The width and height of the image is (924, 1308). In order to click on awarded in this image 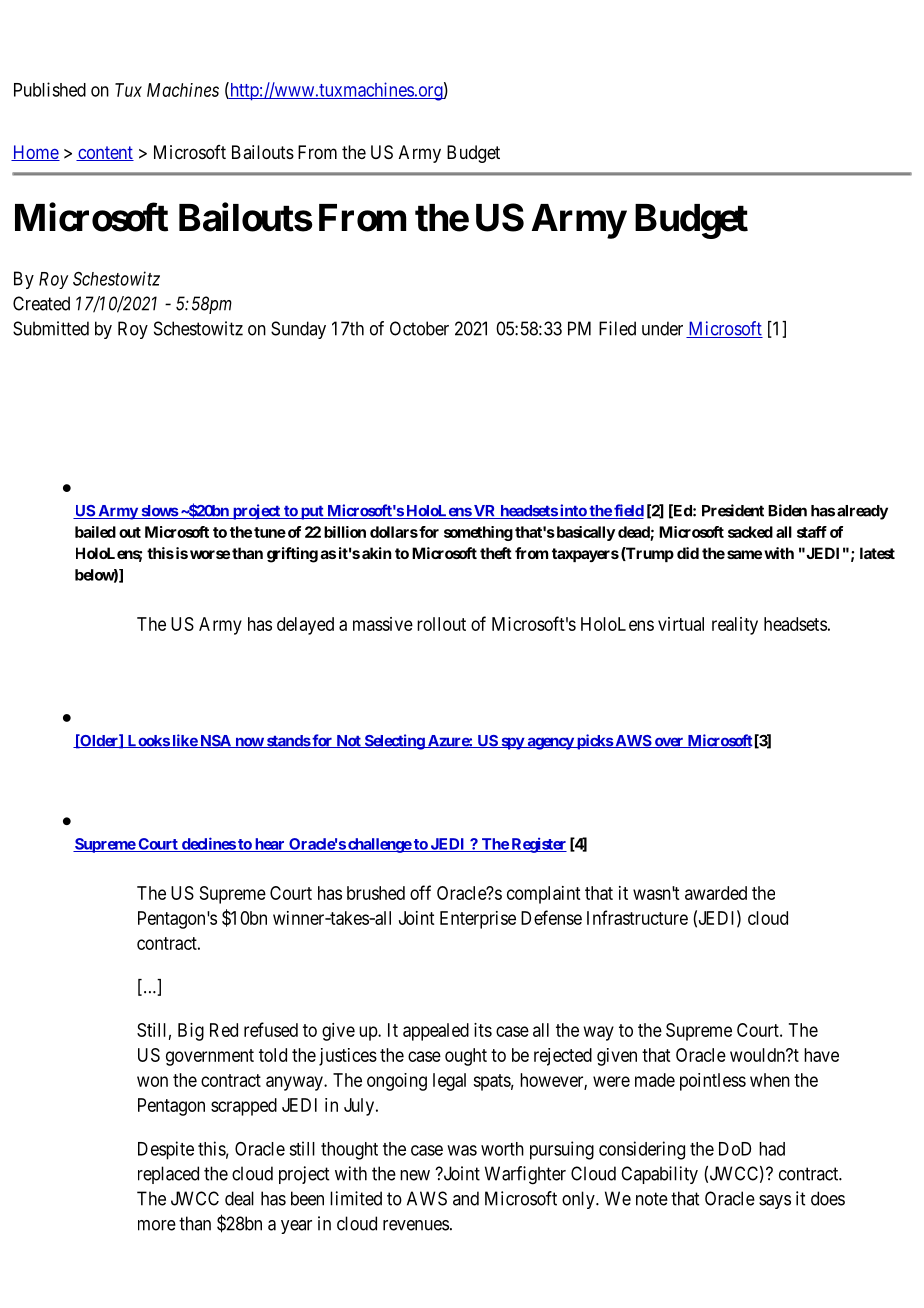, I will do `click(716, 893)`.
